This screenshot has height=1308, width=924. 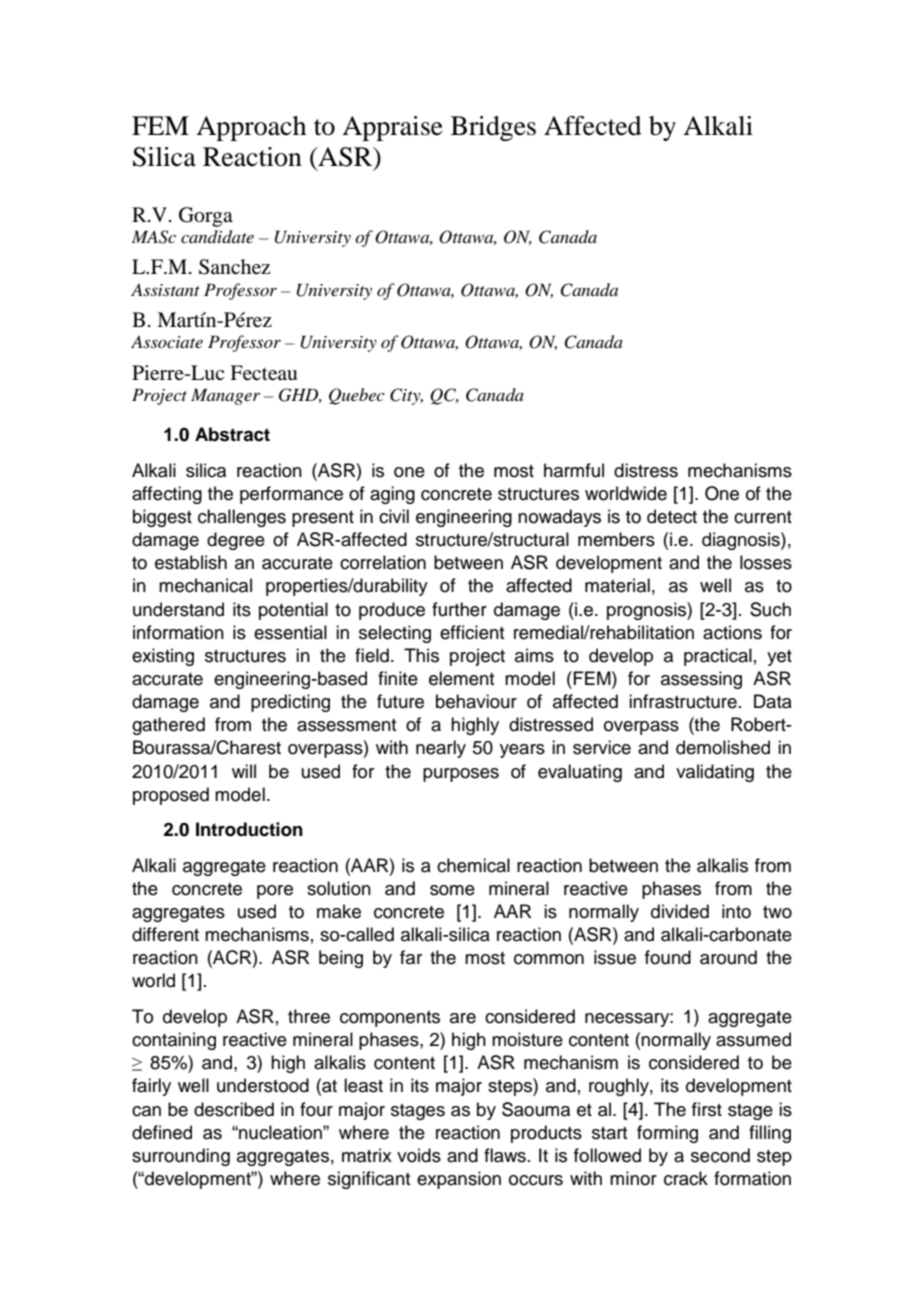 I want to click on surrounding, so click(x=181, y=1157).
